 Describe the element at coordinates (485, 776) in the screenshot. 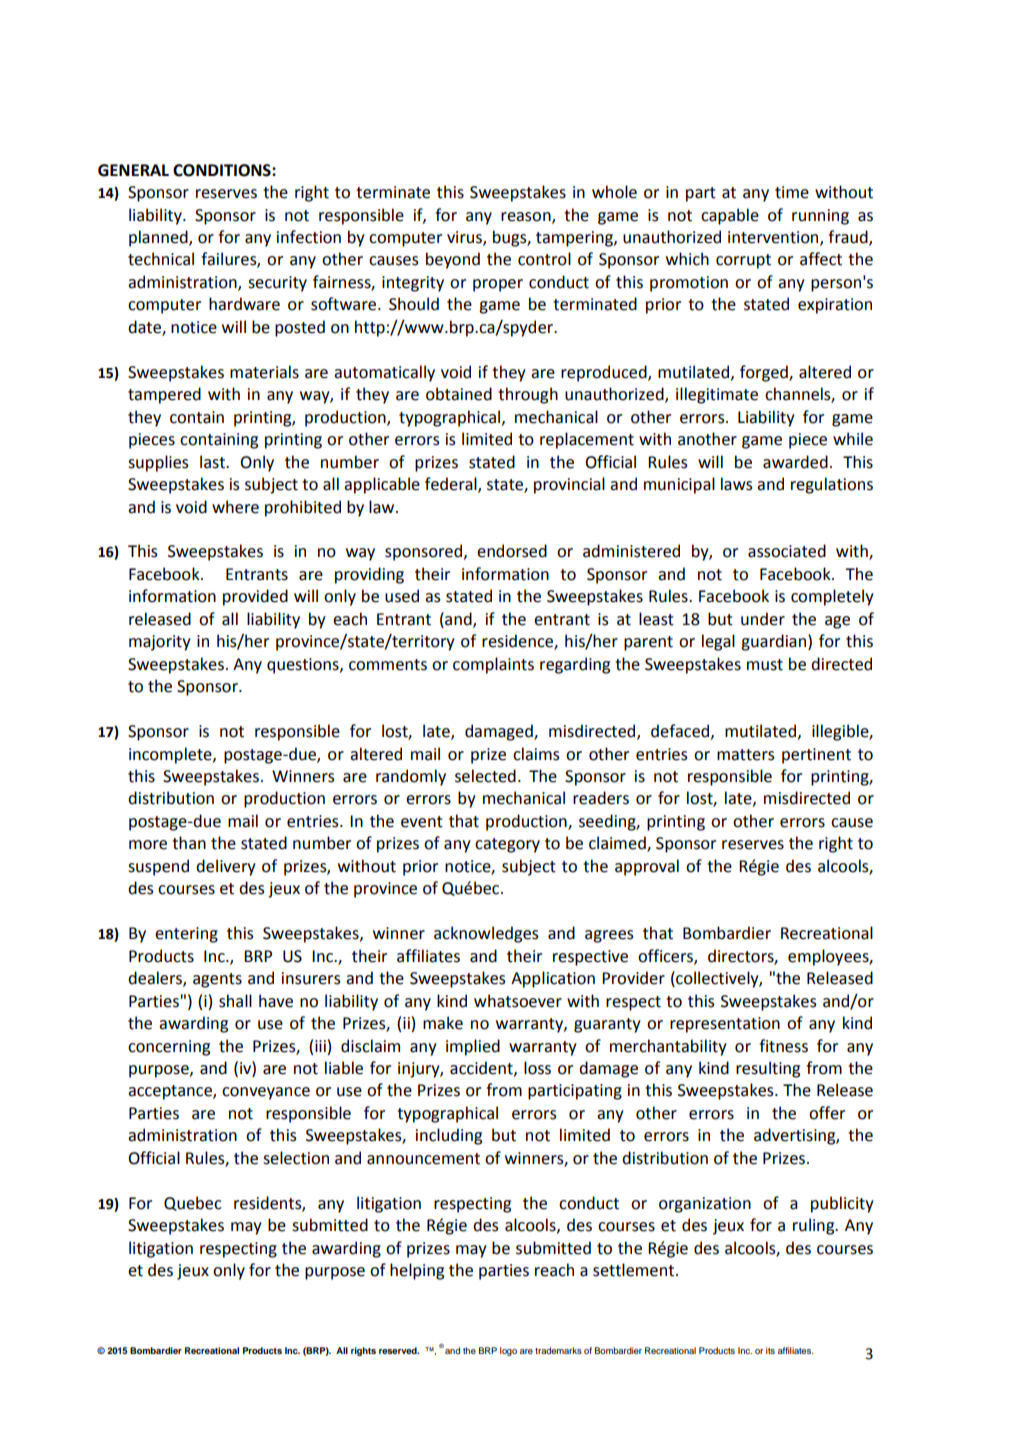

I see `selected` at that location.
